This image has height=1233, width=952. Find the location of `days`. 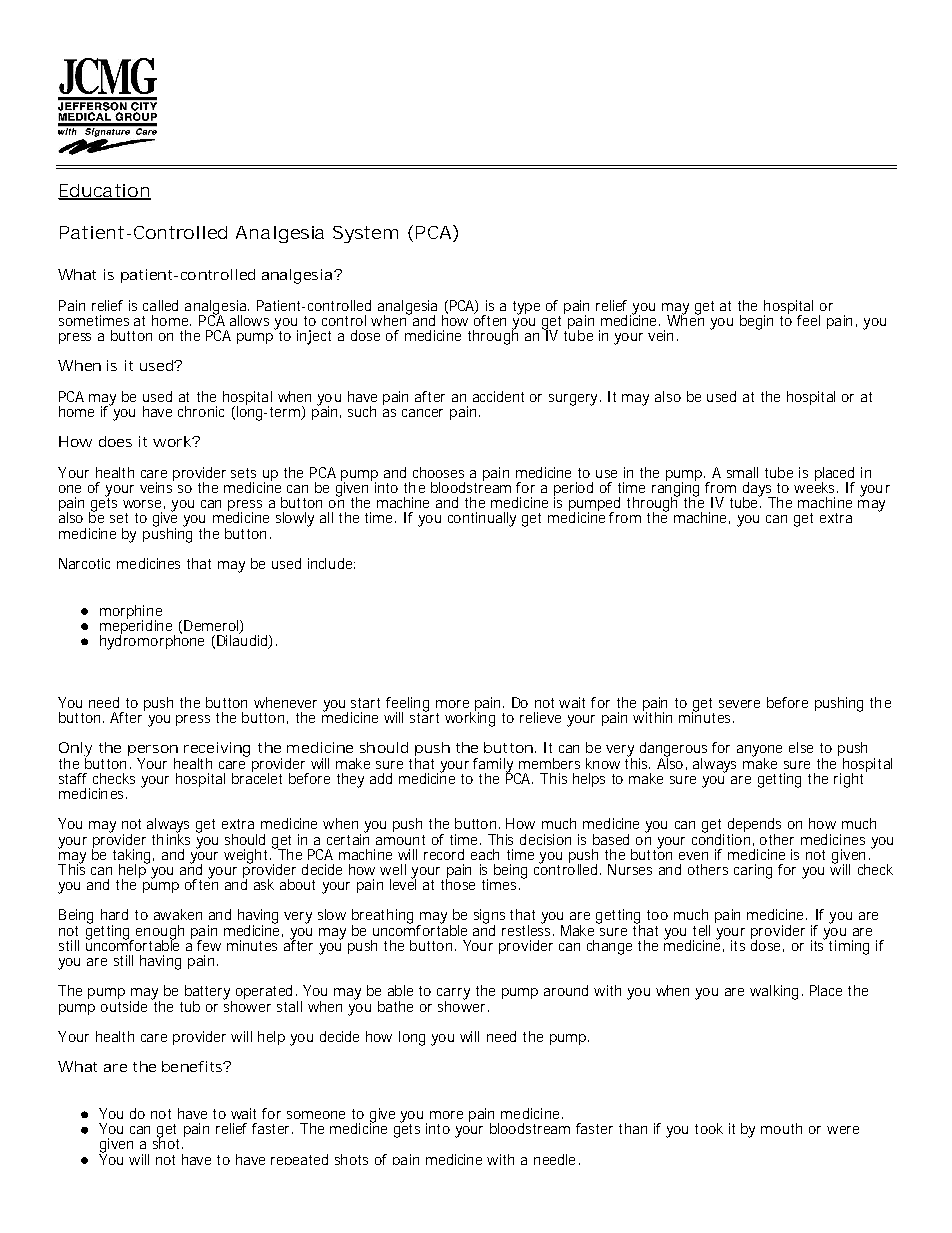

days is located at coordinates (759, 490).
